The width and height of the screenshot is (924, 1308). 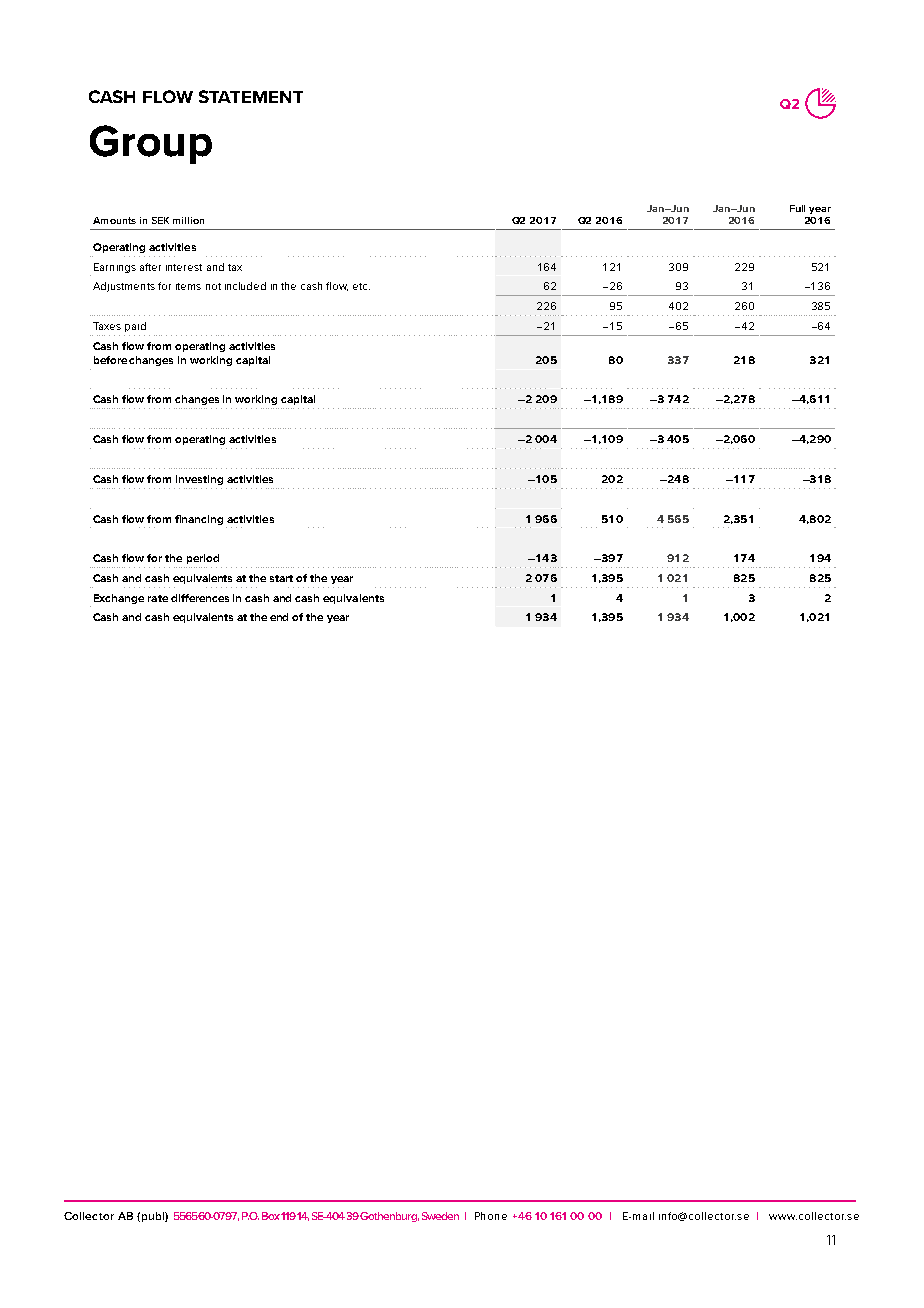 What do you see at coordinates (151, 144) in the screenshot?
I see `Group` at bounding box center [151, 144].
